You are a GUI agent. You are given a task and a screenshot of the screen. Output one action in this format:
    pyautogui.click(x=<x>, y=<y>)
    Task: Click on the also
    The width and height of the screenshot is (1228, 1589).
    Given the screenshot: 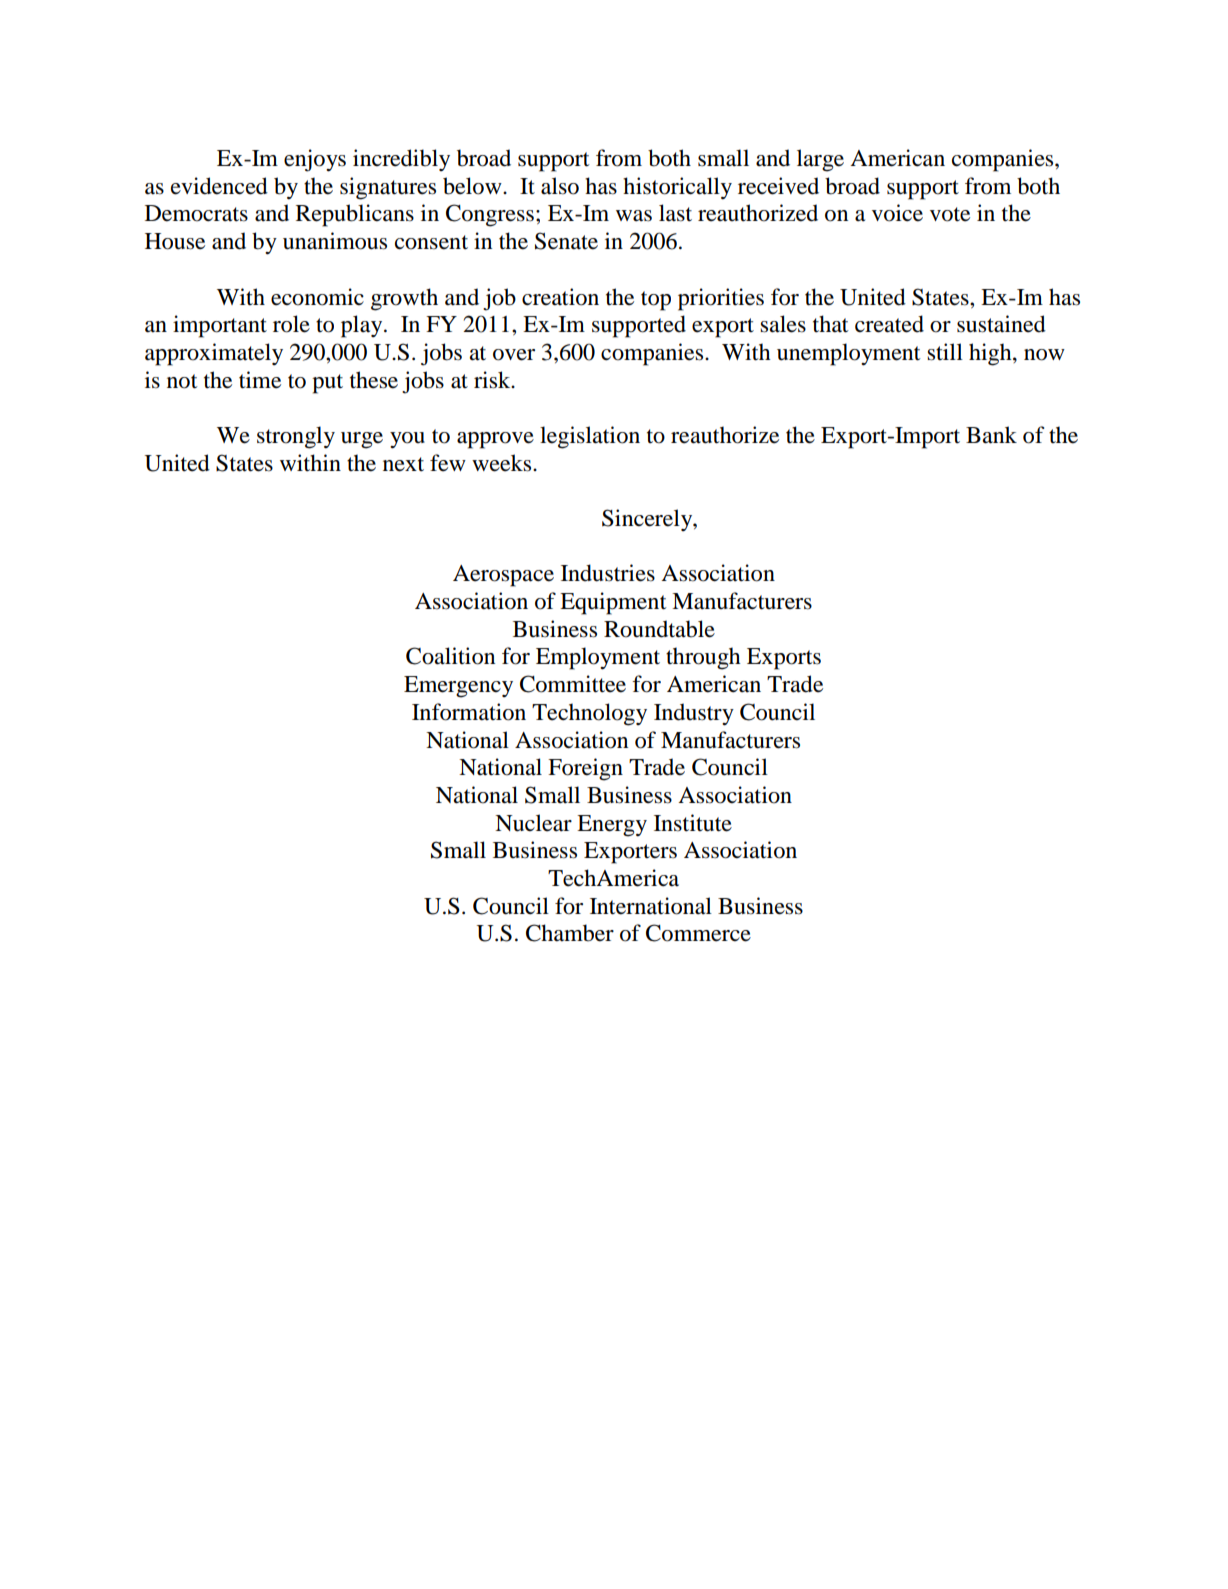 What is the action you would take?
    pyautogui.click(x=560, y=186)
